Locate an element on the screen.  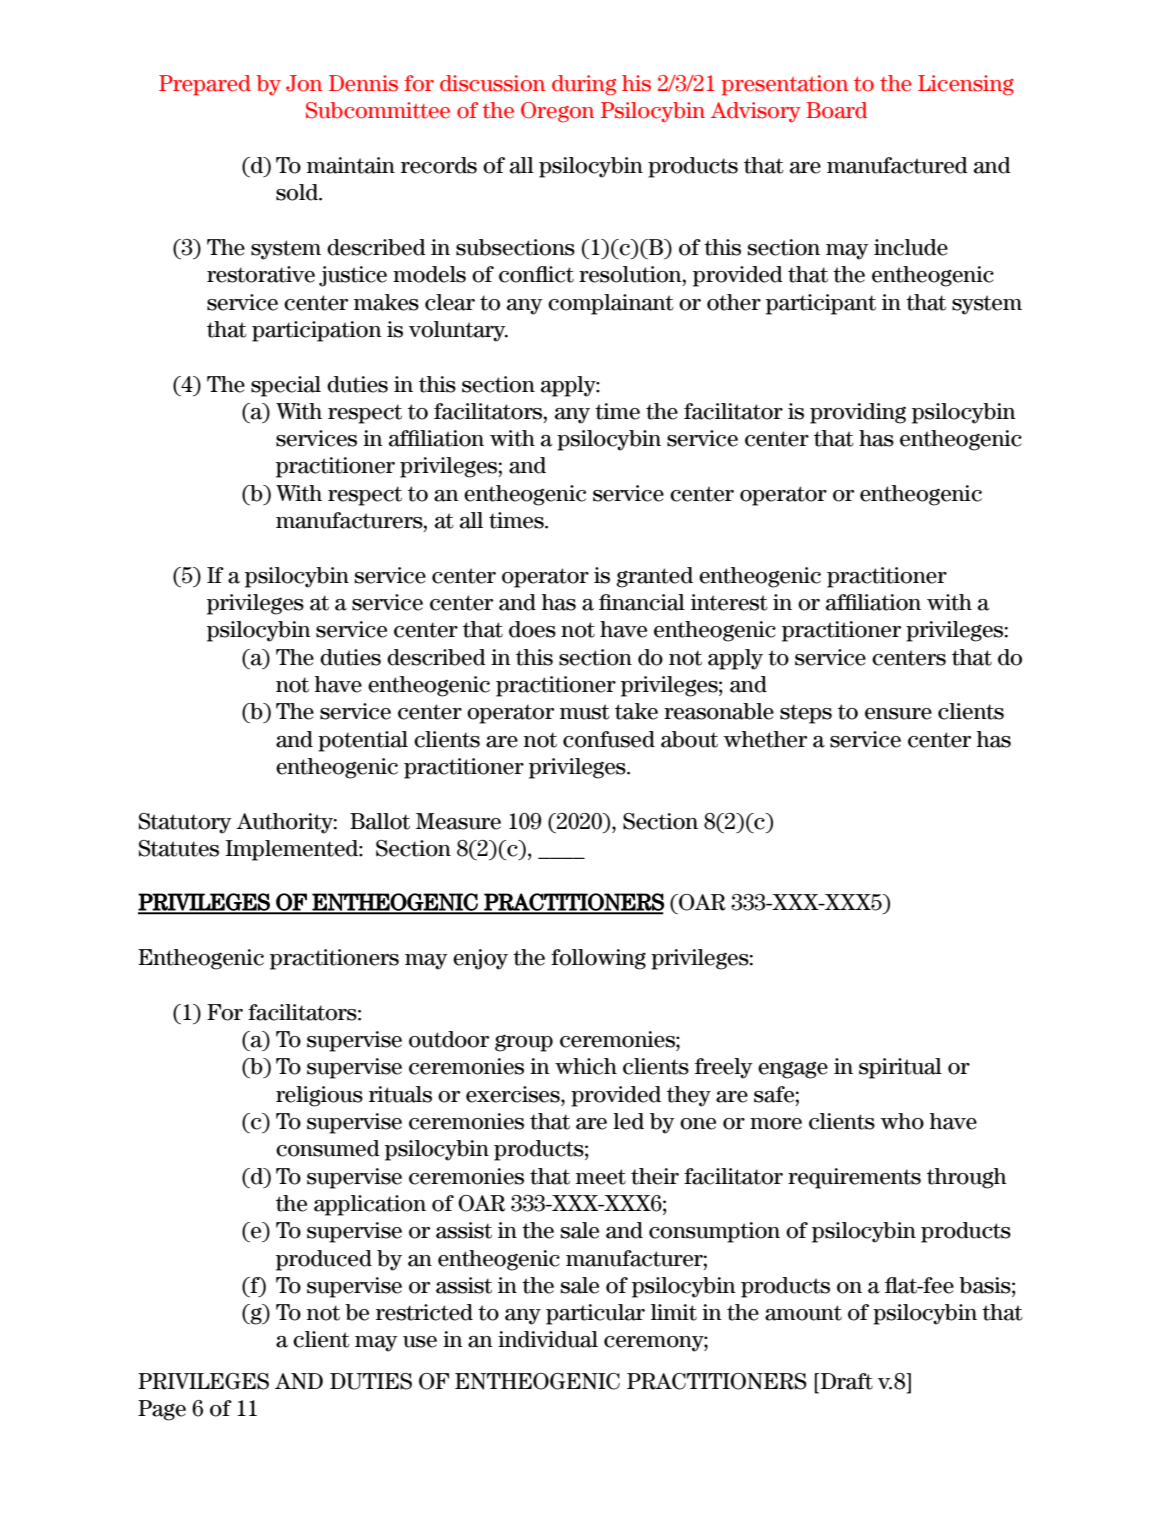
Page is located at coordinates (162, 1410).
